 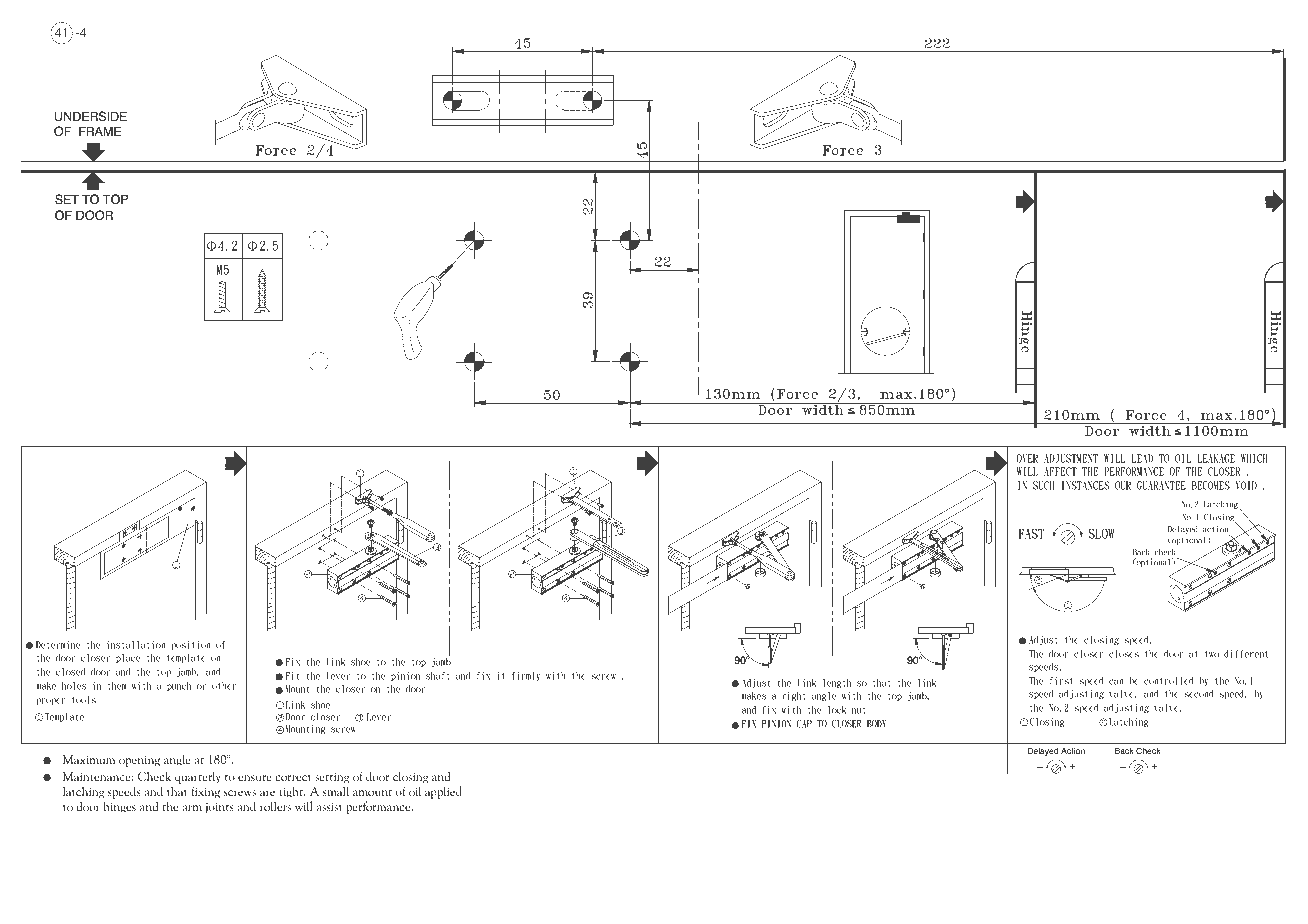 I want to click on OVER, so click(x=1027, y=458).
